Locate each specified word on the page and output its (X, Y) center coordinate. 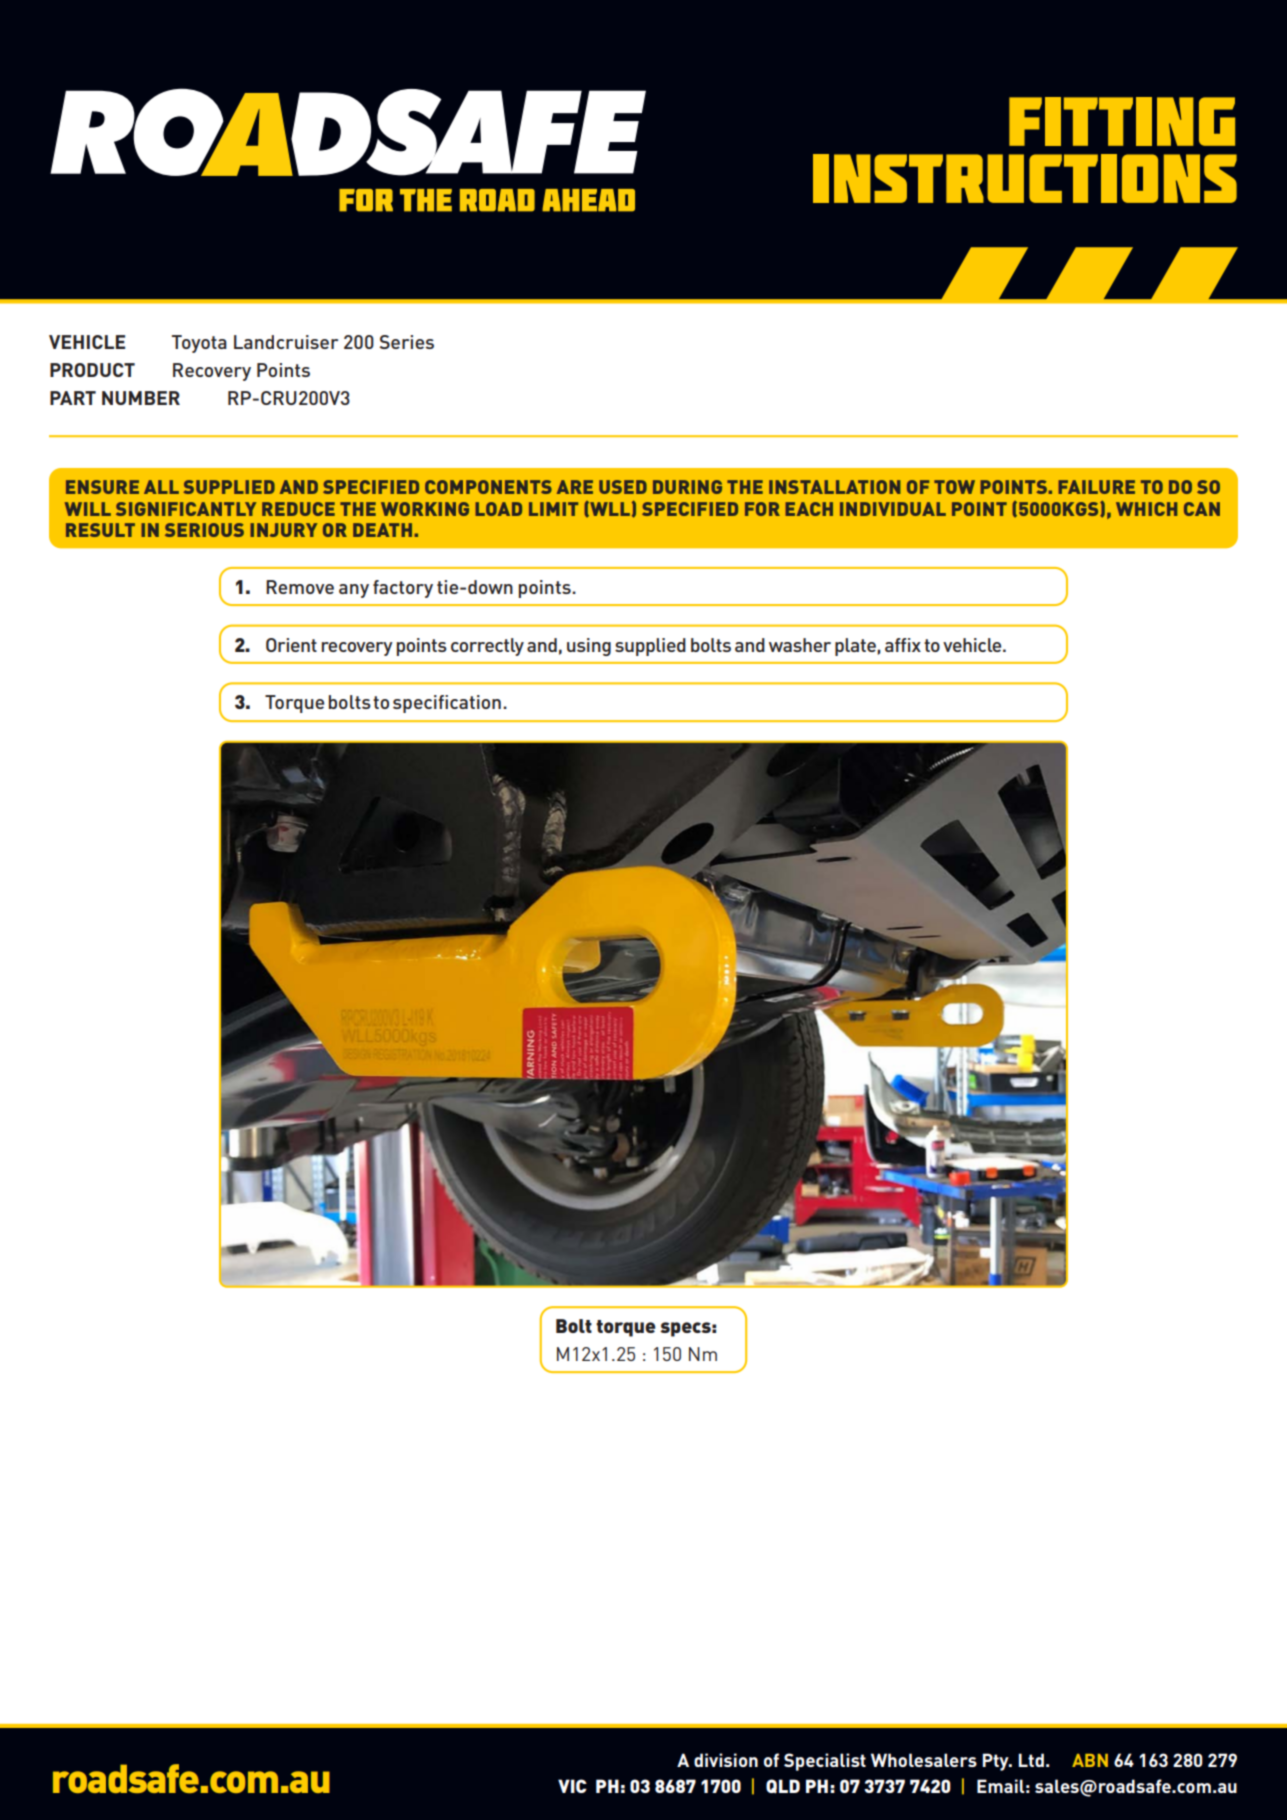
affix (903, 645)
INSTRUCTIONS (1025, 178)
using (589, 647)
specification (447, 704)
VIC (572, 1786)
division (726, 1760)
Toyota (199, 344)
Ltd (1031, 1760)
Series (406, 342)
